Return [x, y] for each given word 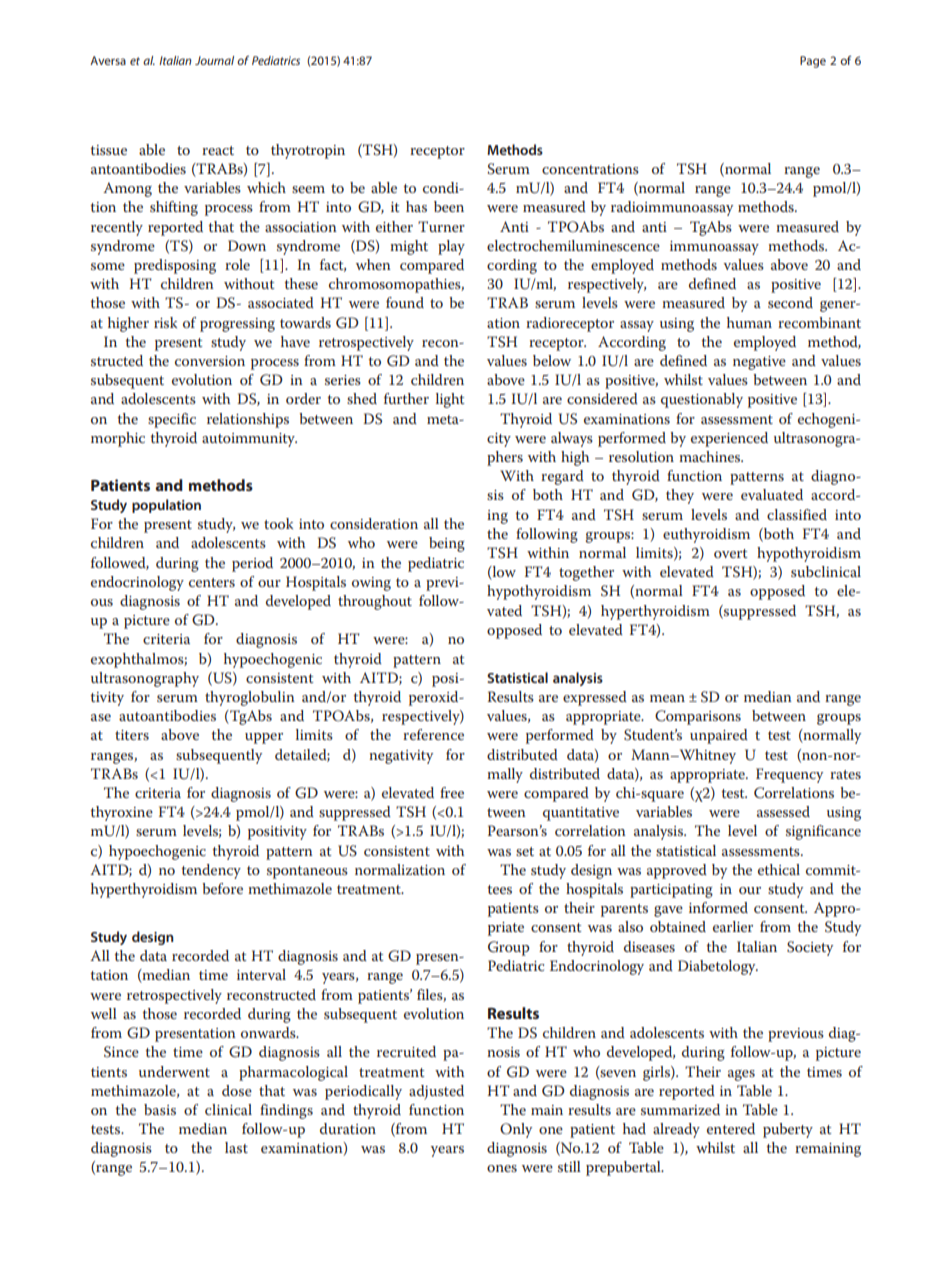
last [236, 1147]
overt [731, 553]
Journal [214, 60]
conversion [210, 361]
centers [212, 582]
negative [759, 363]
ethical [779, 869]
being [447, 544]
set [525, 851]
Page [813, 62]
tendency [211, 871]
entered [731, 1128]
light [450, 400]
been [449, 206]
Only [516, 1130]
